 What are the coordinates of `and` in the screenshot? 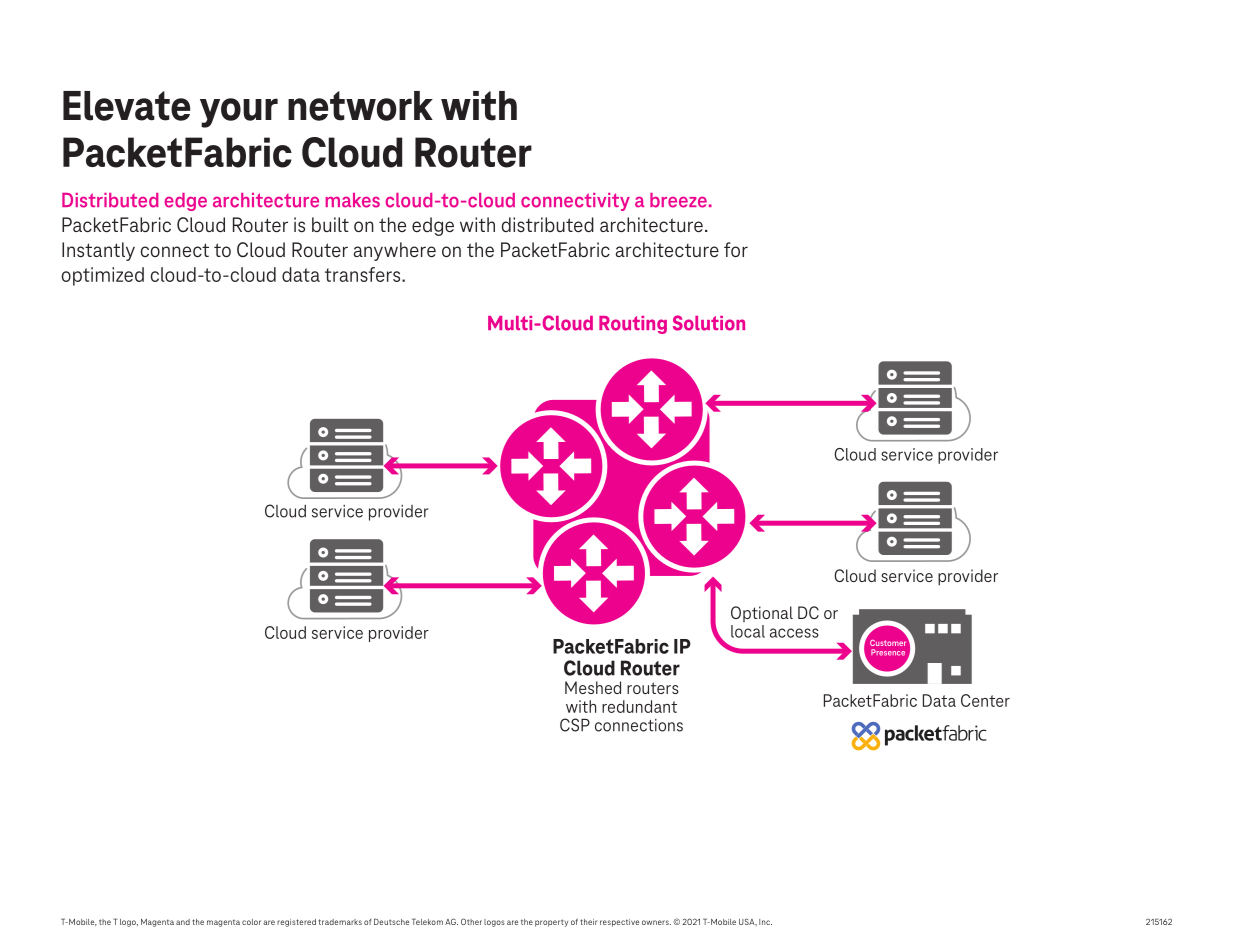 It's located at (183, 922).
